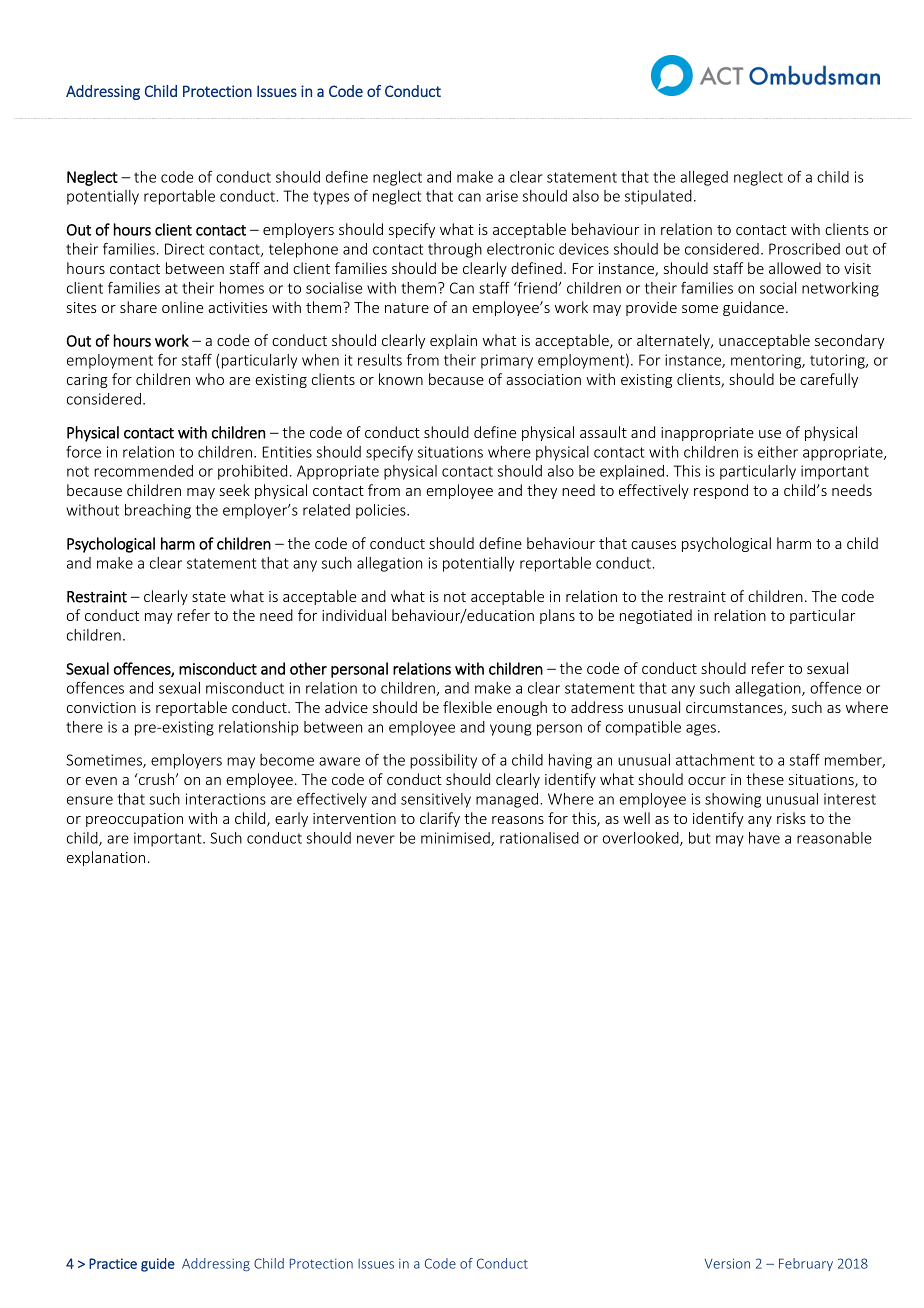 The image size is (924, 1308). What do you see at coordinates (502, 196) in the screenshot?
I see `arise` at bounding box center [502, 196].
